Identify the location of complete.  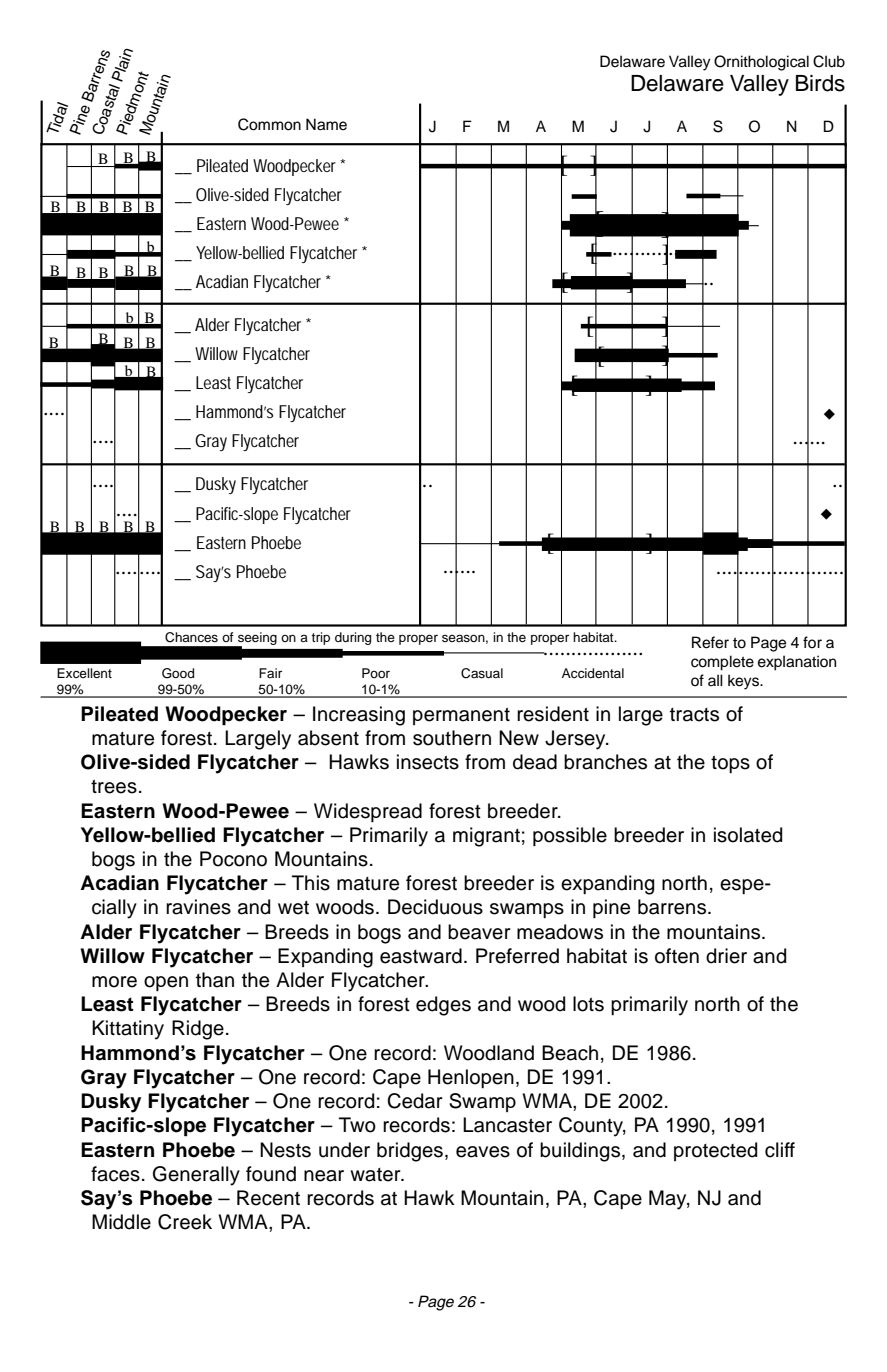
(722, 663).
